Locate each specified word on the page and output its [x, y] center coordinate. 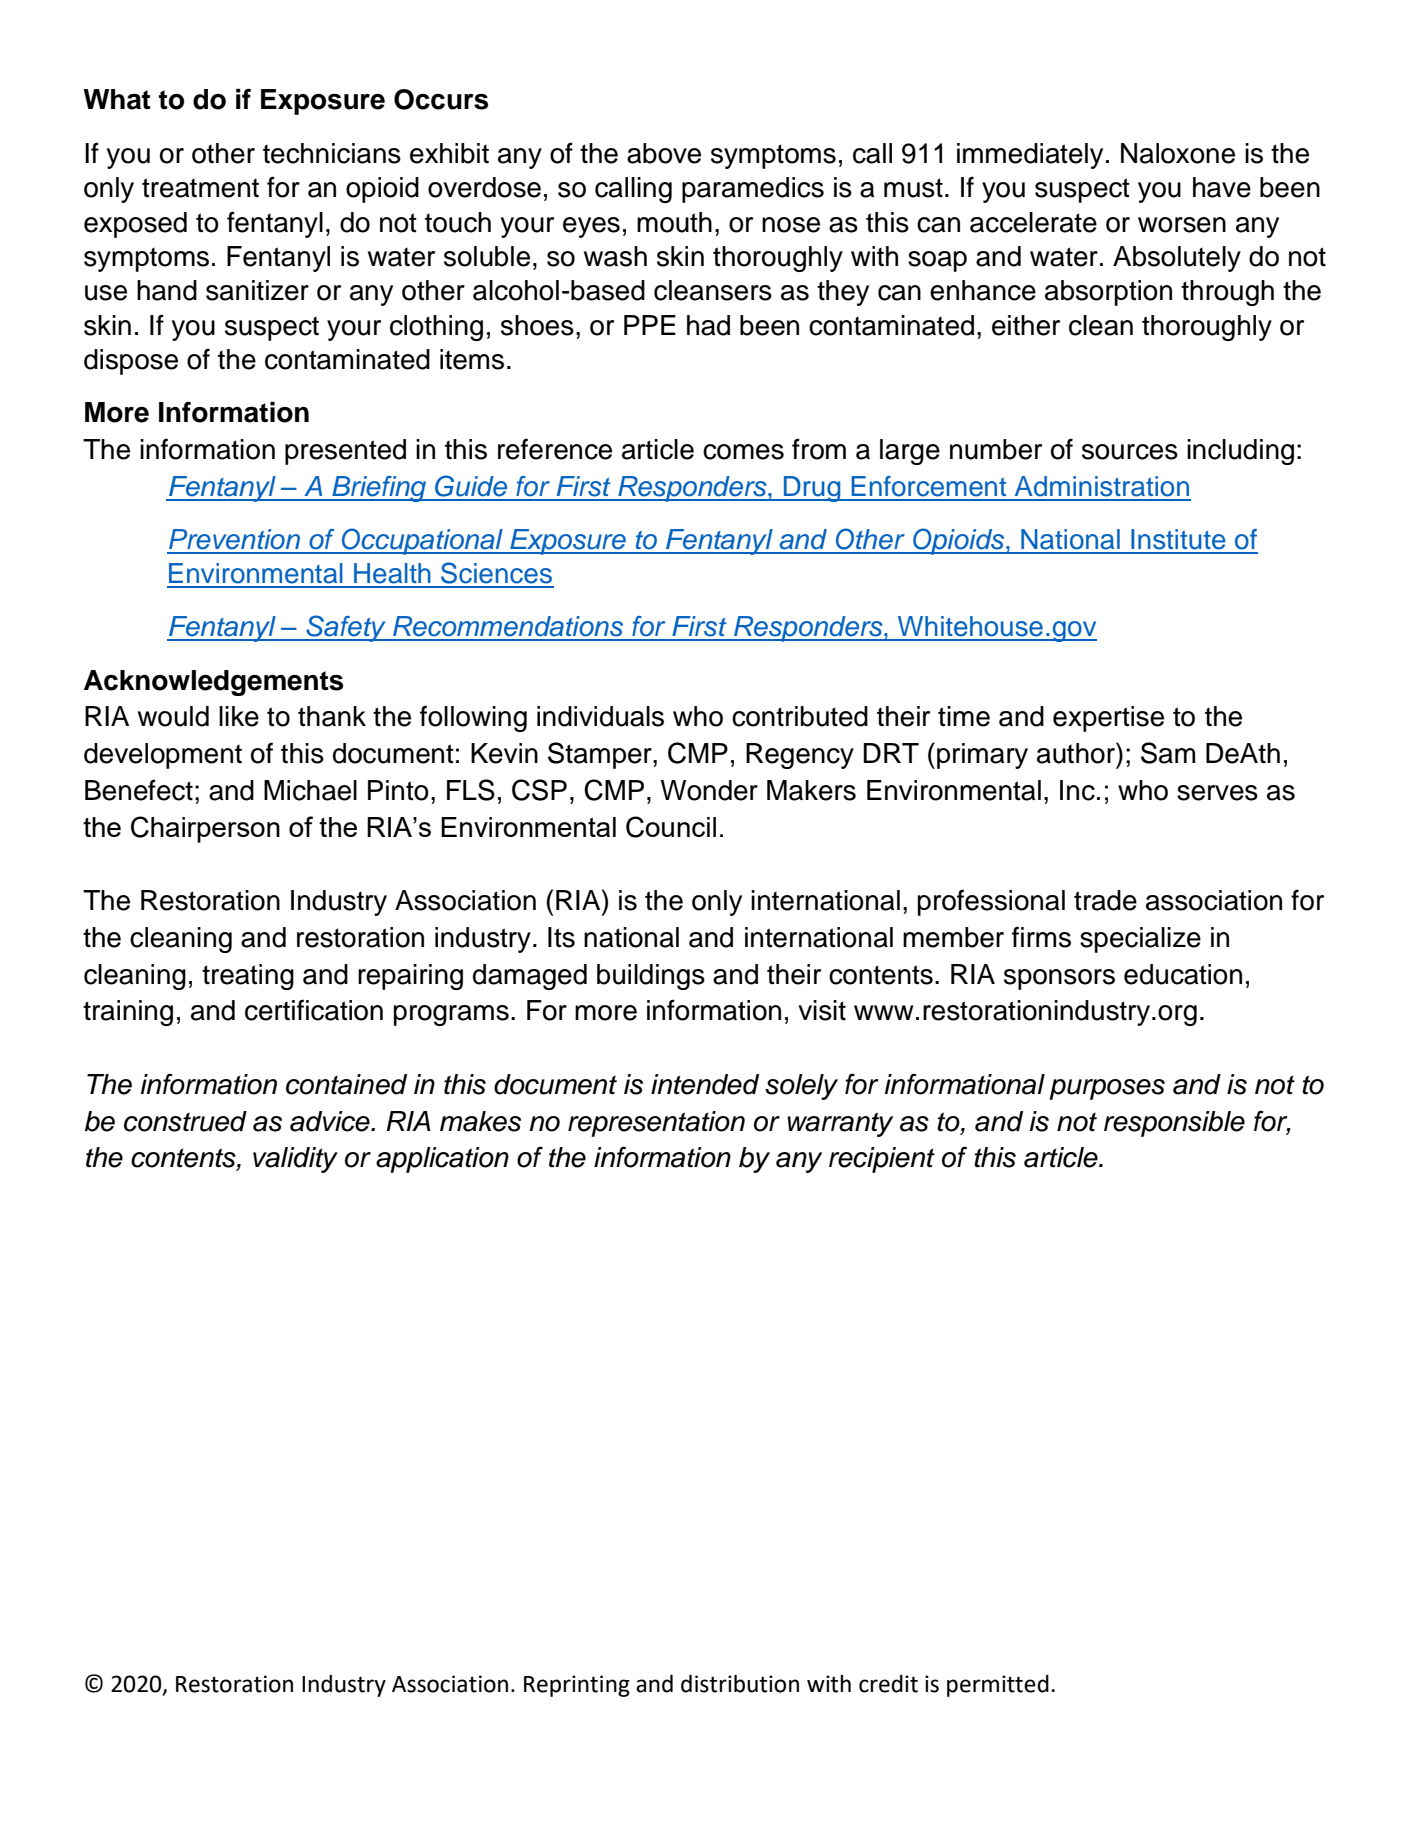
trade [1105, 900]
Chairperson [205, 829]
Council [671, 827]
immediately [1030, 156]
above [664, 153]
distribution [740, 1684]
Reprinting [577, 1686]
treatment [200, 188]
